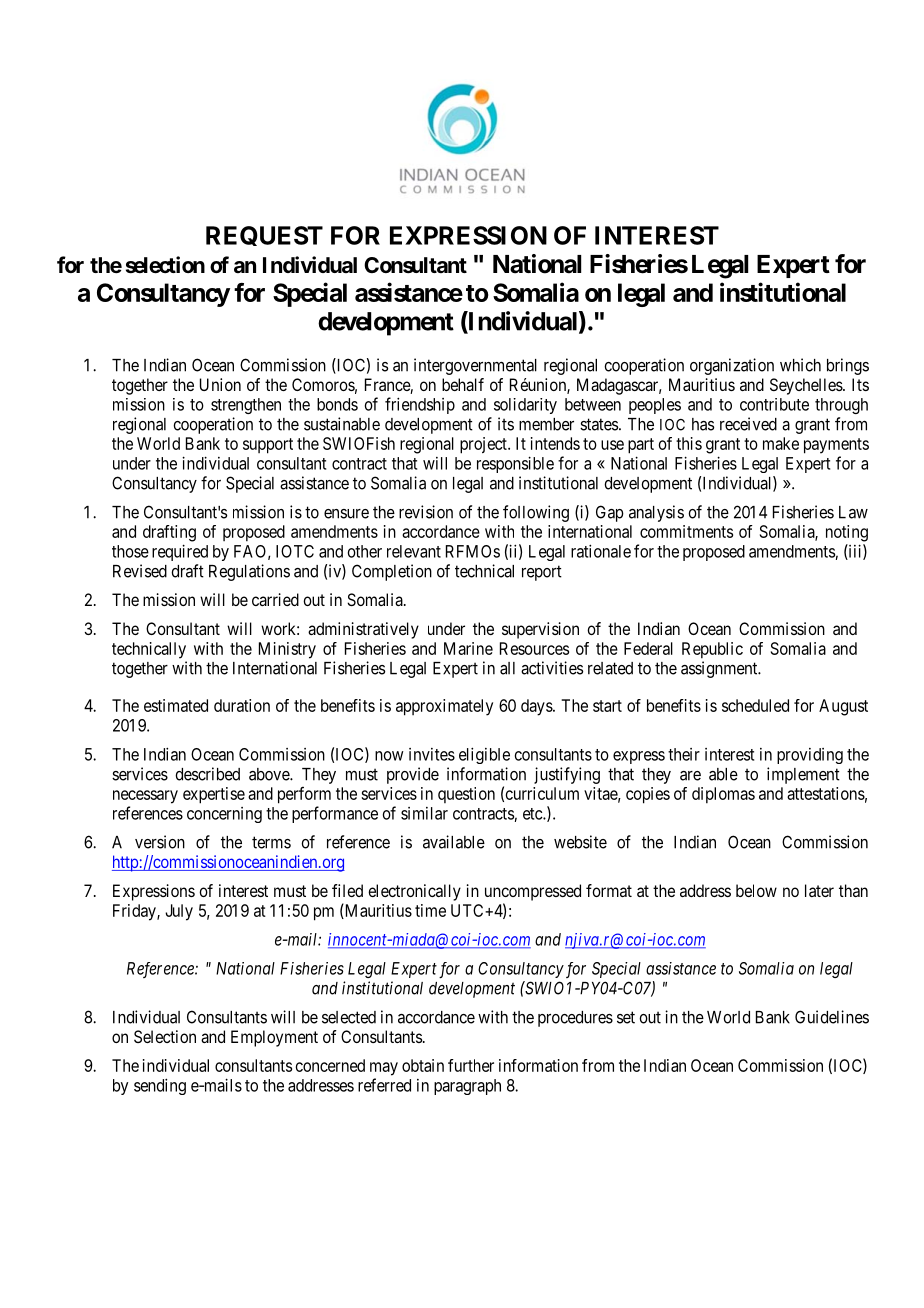 The image size is (924, 1308). I want to click on question, so click(466, 795).
